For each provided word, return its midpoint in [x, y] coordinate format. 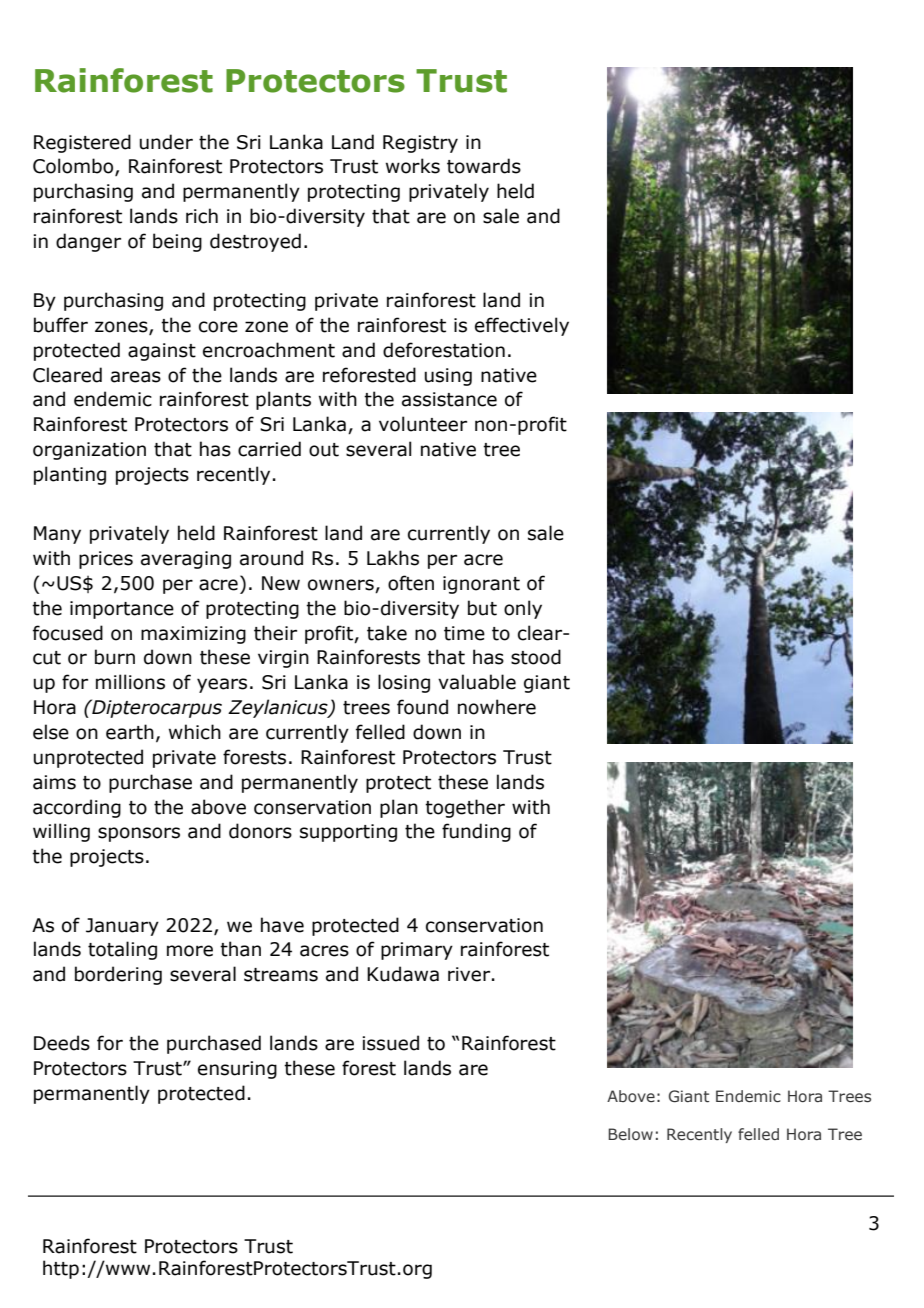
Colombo [74, 167]
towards [484, 166]
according [77, 808]
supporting [348, 833]
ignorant [481, 585]
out [324, 450]
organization [89, 451]
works [413, 166]
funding [476, 832]
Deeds [62, 1043]
